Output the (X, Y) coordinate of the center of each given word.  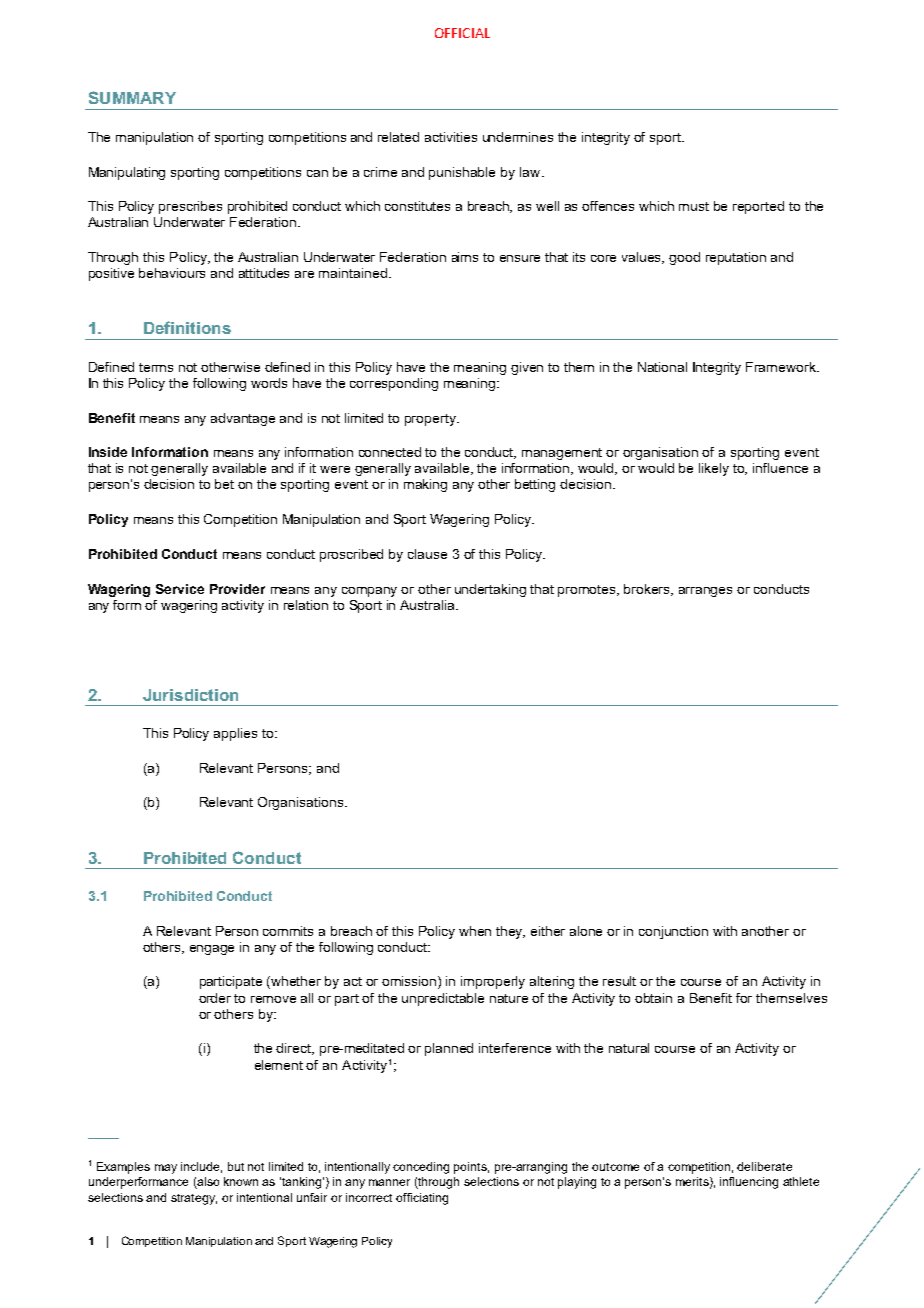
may (166, 1169)
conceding (421, 1168)
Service (180, 589)
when (475, 931)
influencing (749, 1183)
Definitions (187, 327)
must (694, 206)
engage (212, 950)
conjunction (673, 932)
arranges (705, 592)
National (662, 367)
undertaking (490, 590)
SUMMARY (132, 97)
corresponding (394, 384)
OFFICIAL (462, 33)
